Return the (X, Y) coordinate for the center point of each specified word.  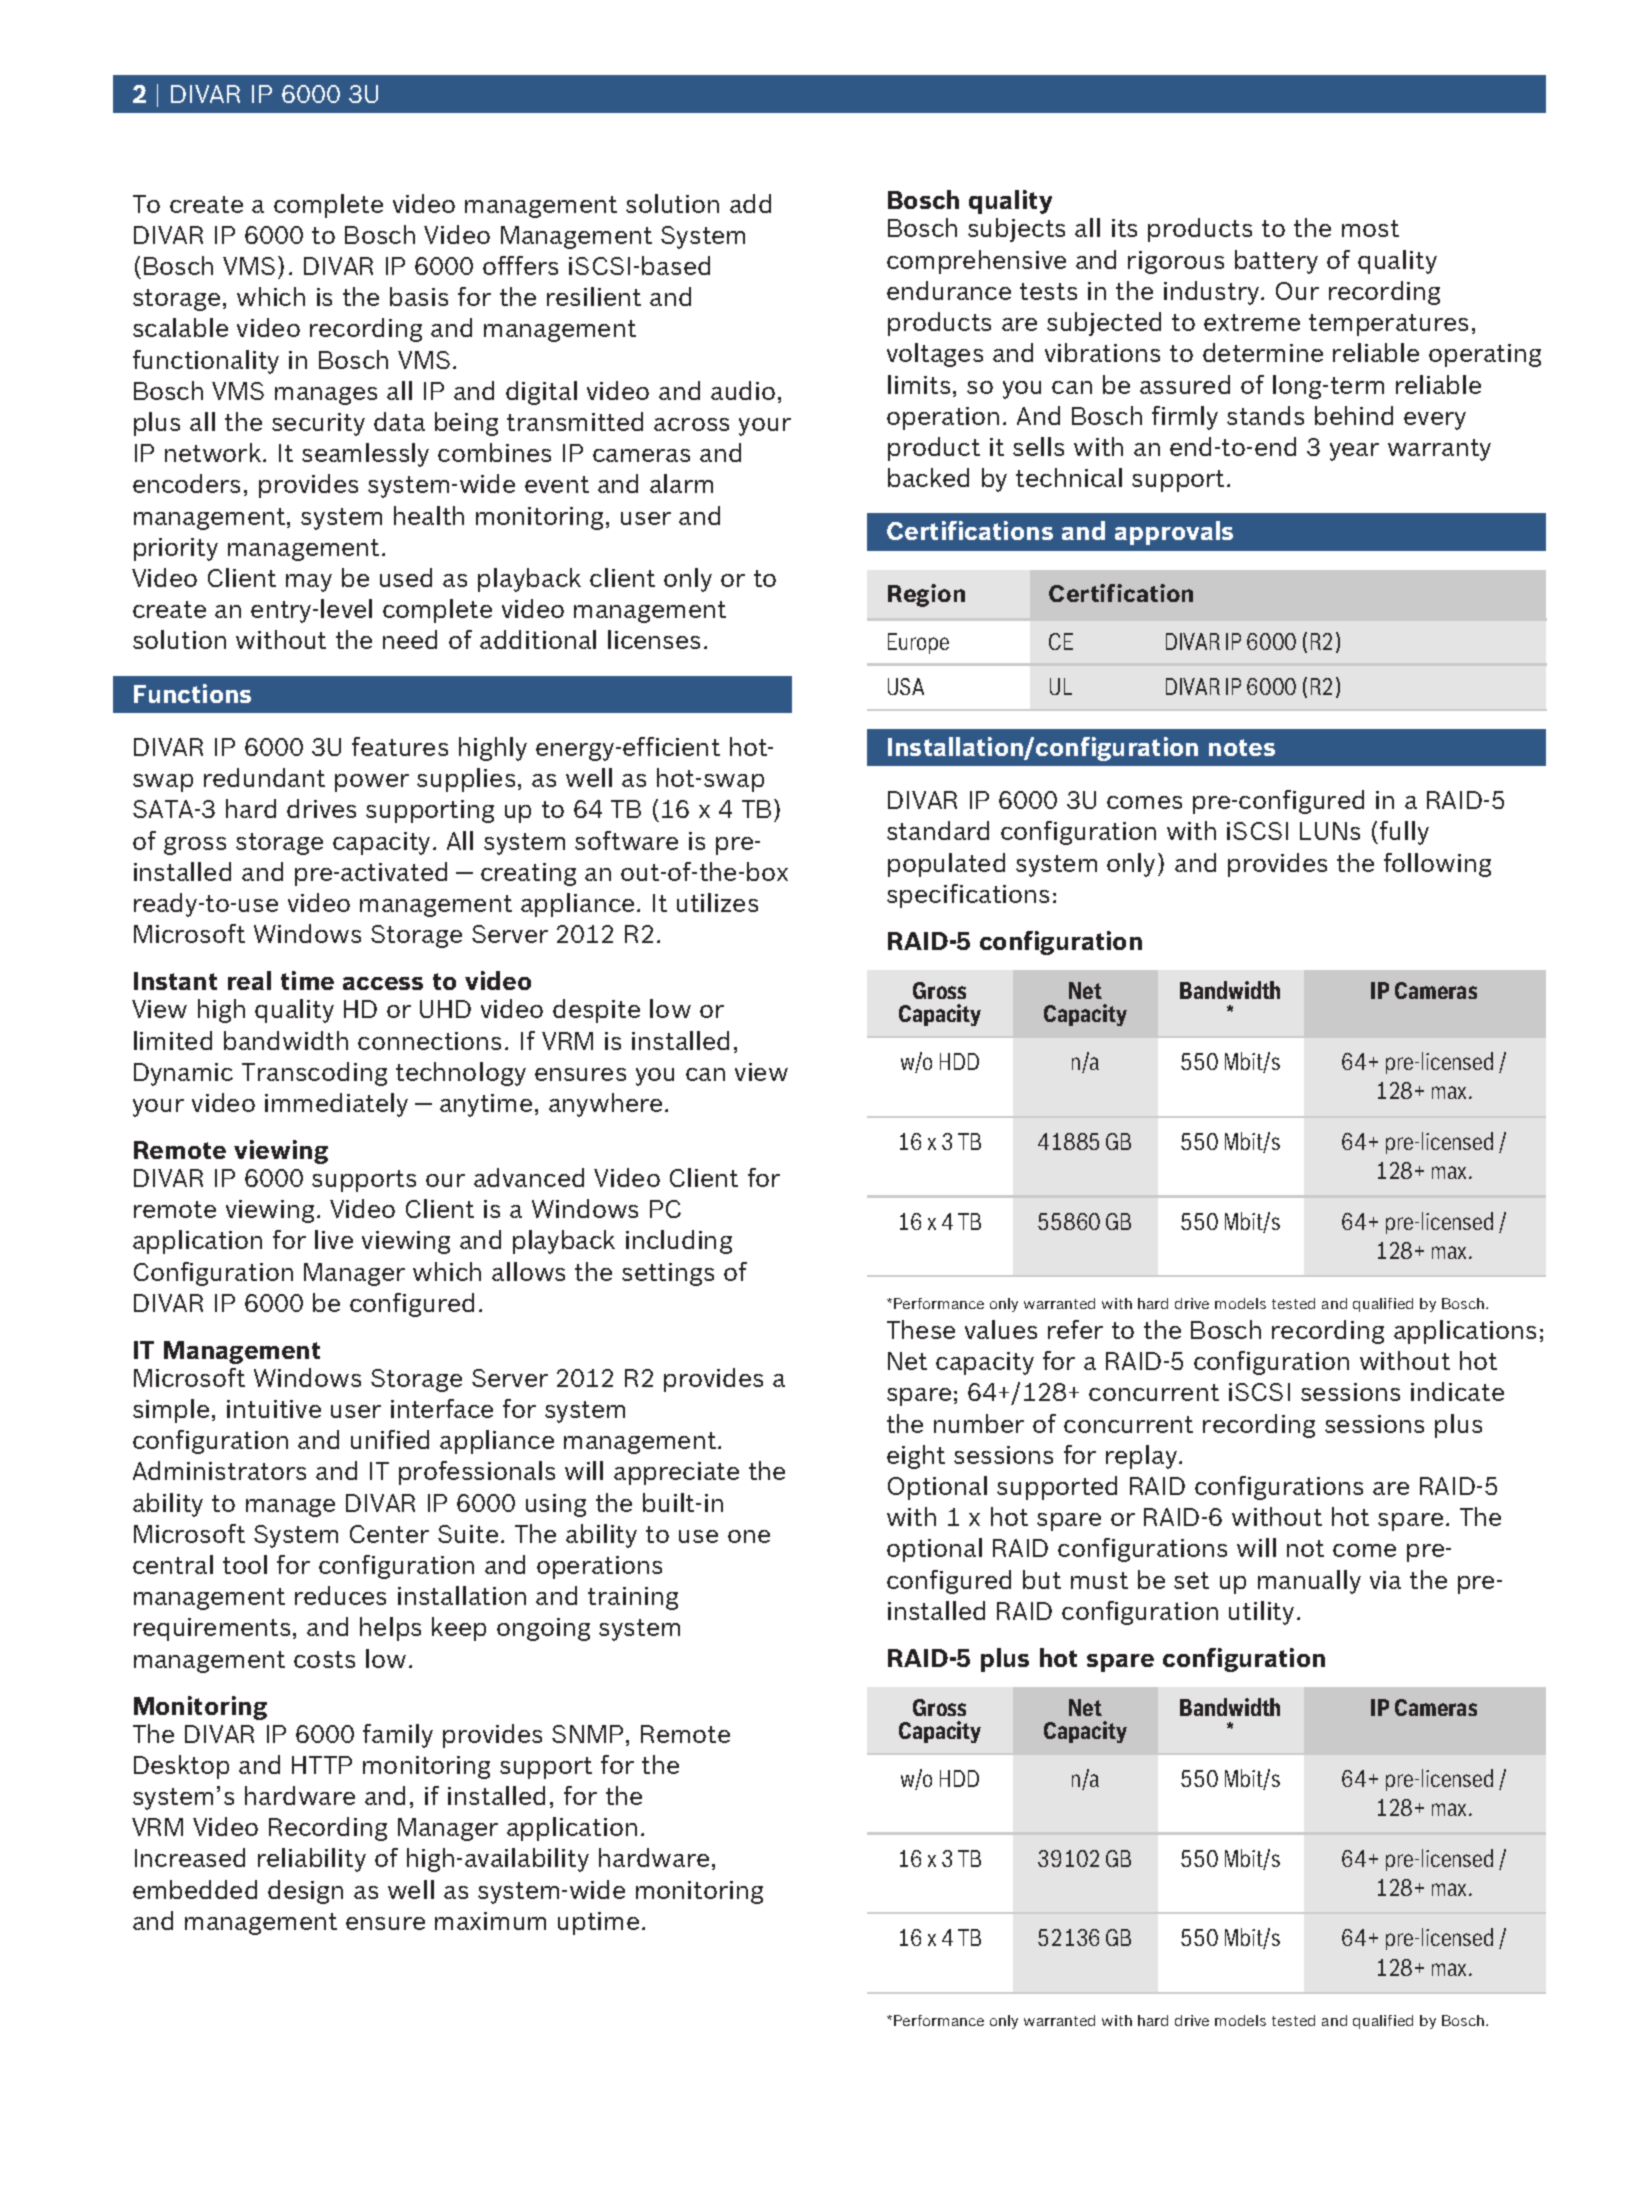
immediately (336, 1105)
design (305, 1892)
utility (1261, 1613)
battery (1276, 262)
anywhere (605, 1105)
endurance (949, 290)
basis (419, 296)
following (1437, 865)
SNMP (587, 1734)
